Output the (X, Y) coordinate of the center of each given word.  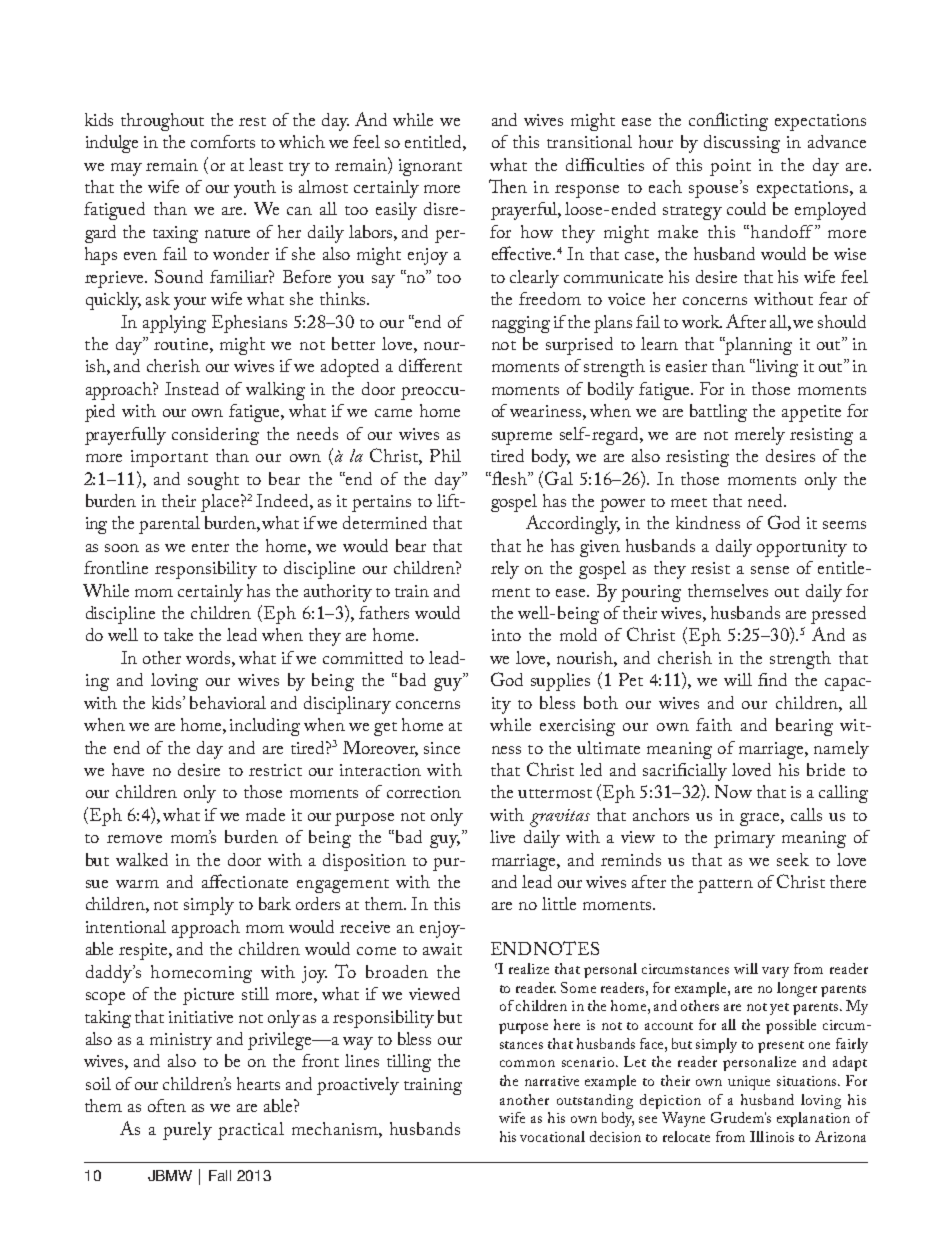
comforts (223, 141)
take (178, 634)
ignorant (430, 167)
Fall (220, 1175)
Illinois (772, 1136)
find (772, 679)
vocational (552, 1136)
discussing (742, 144)
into (506, 635)
